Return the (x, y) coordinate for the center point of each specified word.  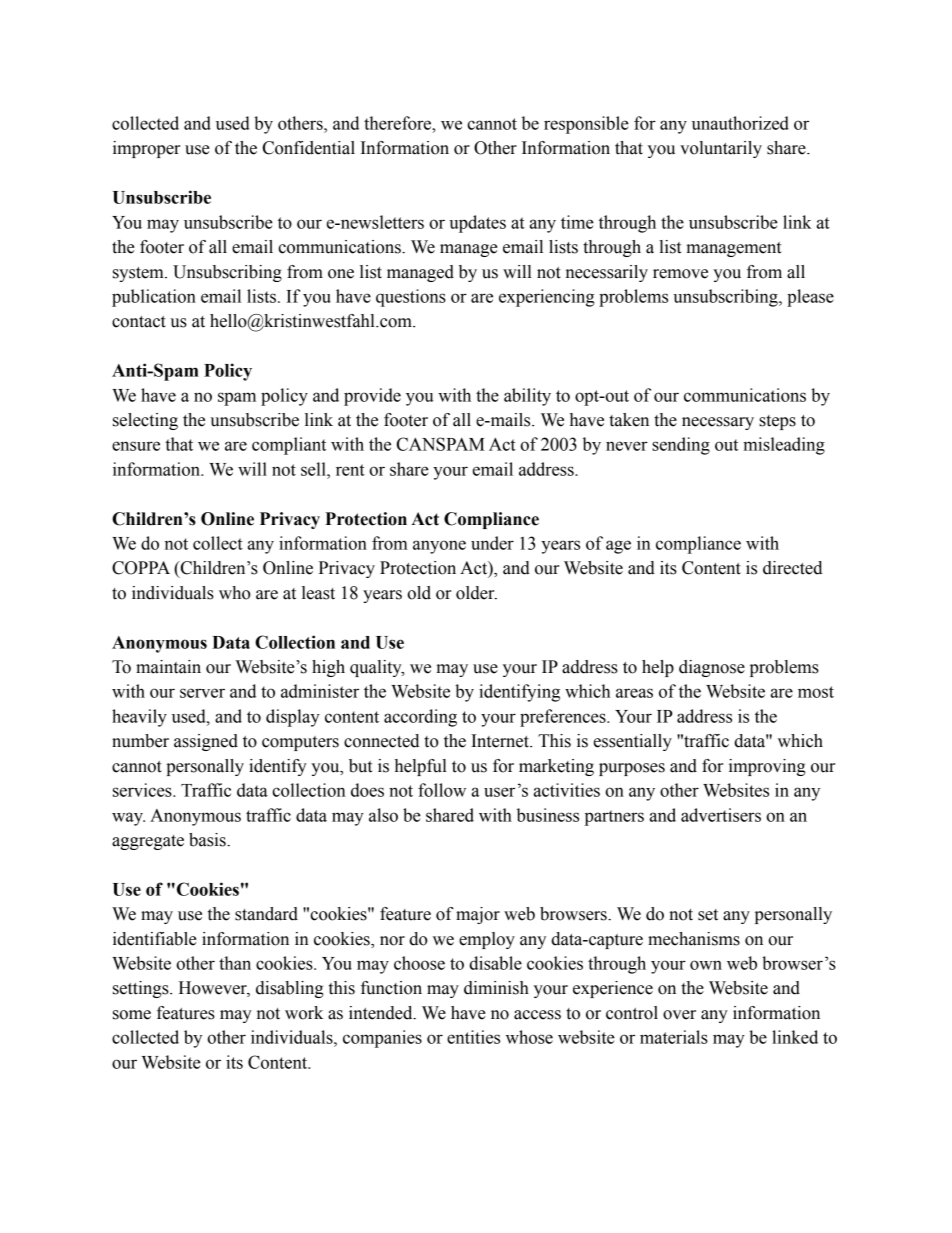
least (318, 593)
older (476, 593)
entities (473, 1037)
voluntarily (721, 149)
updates (477, 224)
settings (142, 989)
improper (146, 149)
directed (792, 568)
